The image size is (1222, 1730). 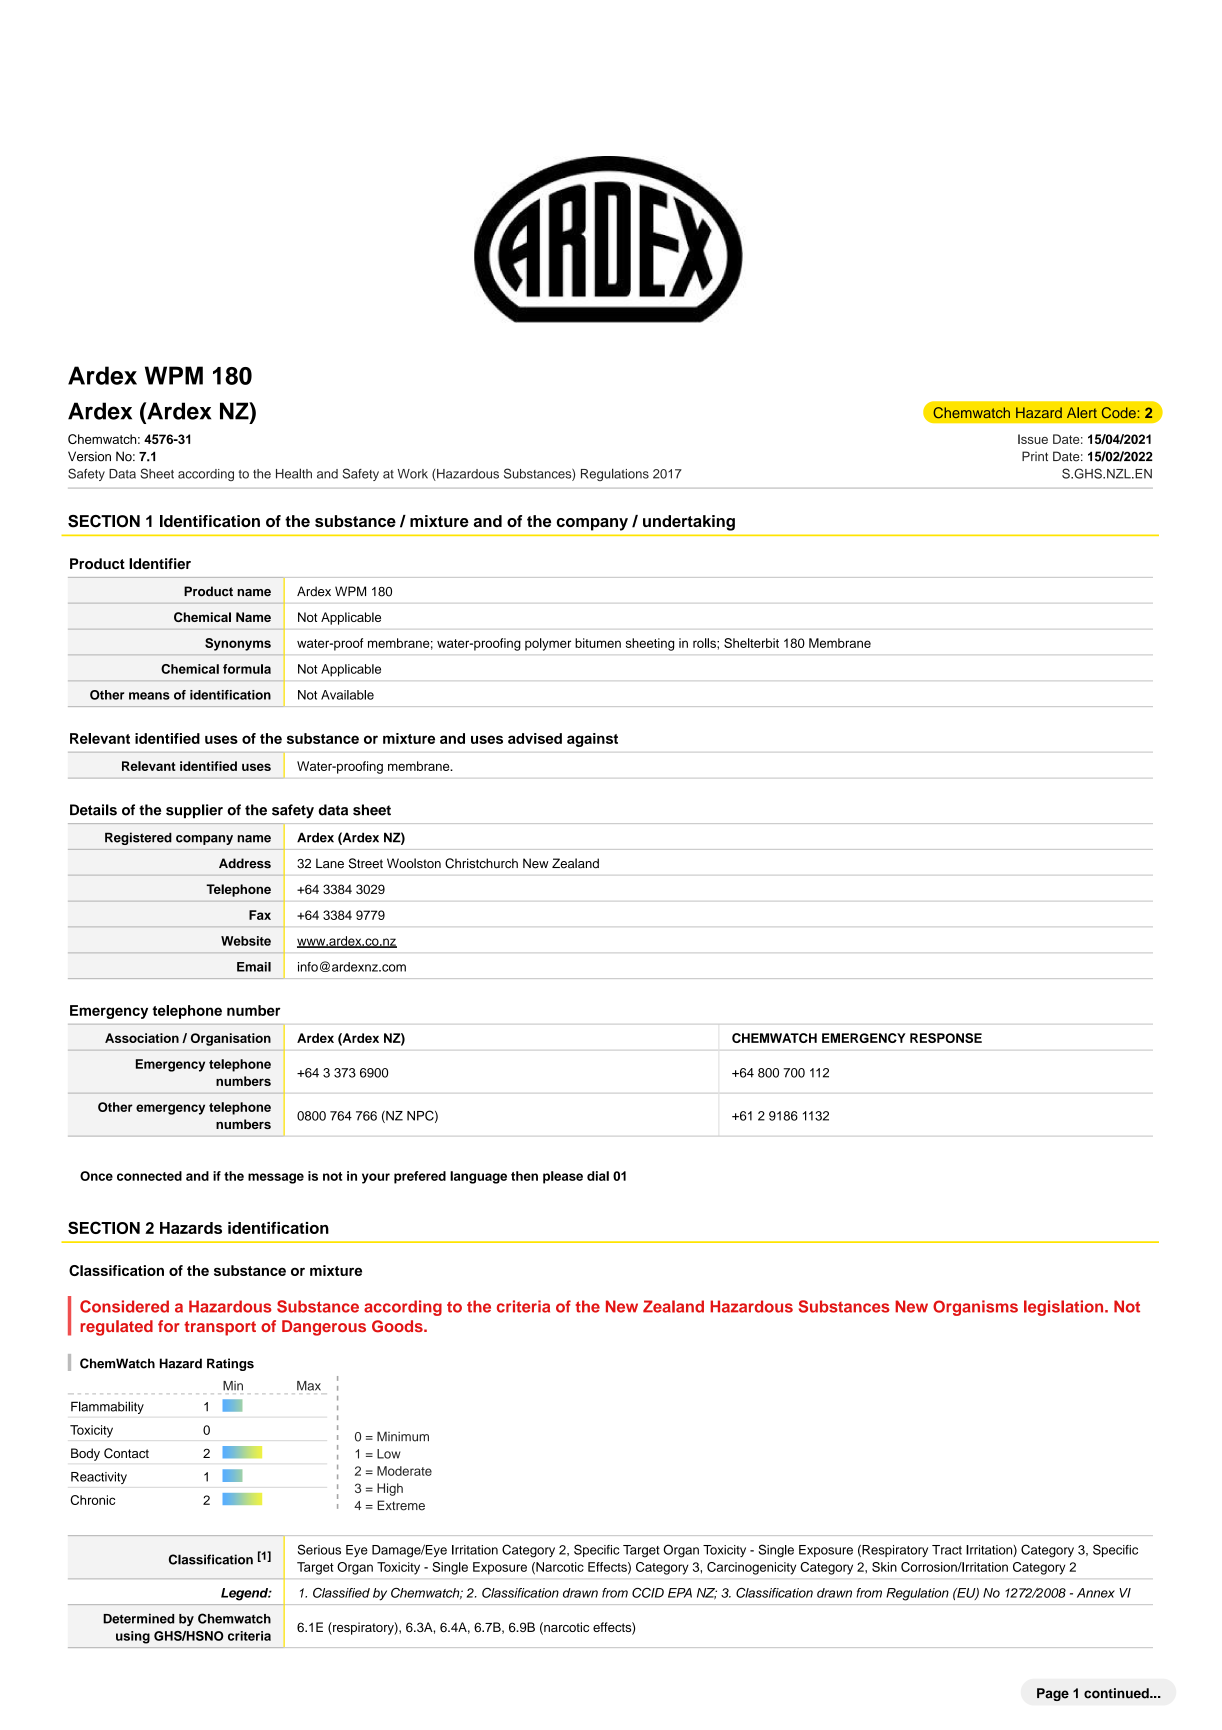 I want to click on Print, so click(x=1035, y=456).
